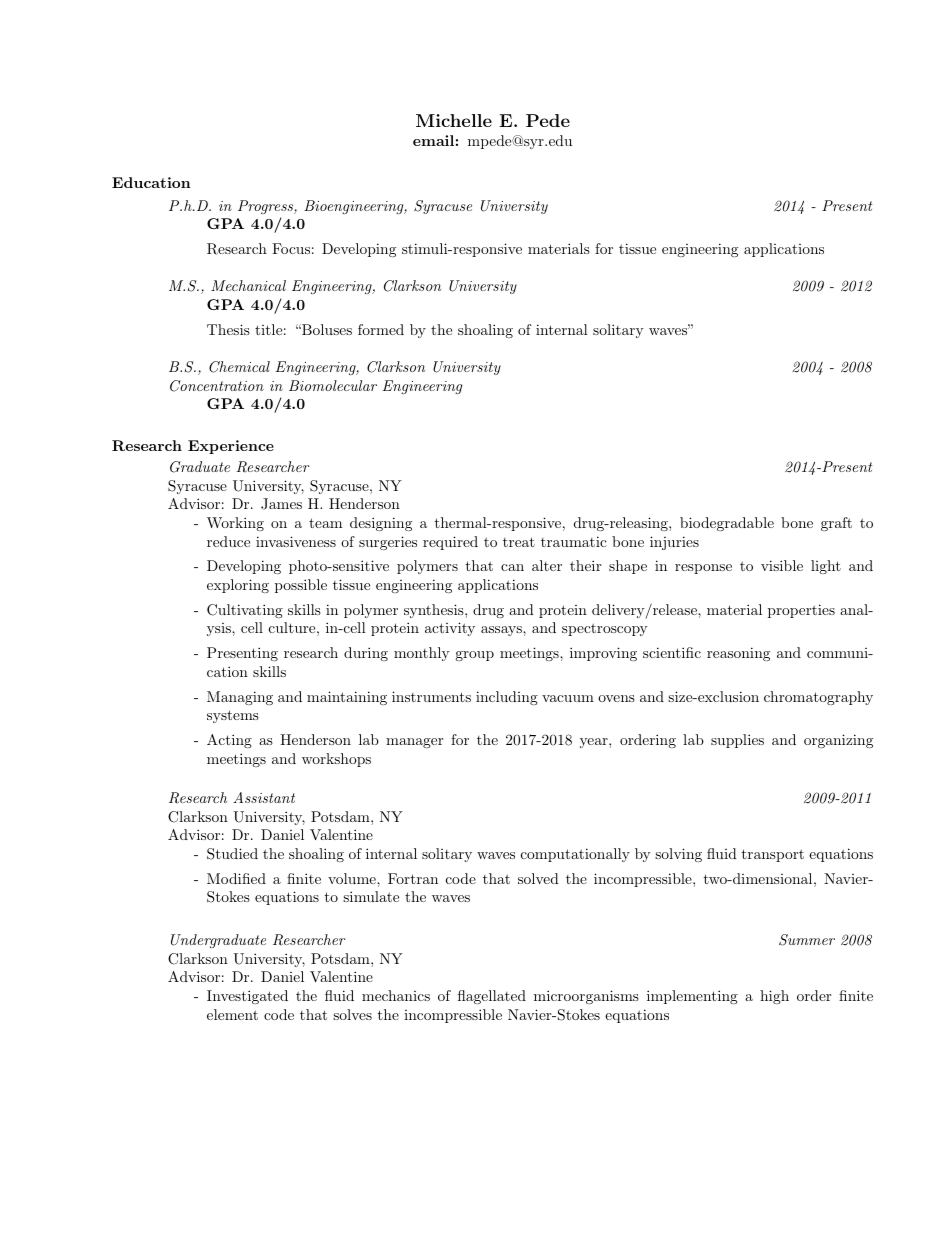  I want to click on biodegradable, so click(727, 524).
